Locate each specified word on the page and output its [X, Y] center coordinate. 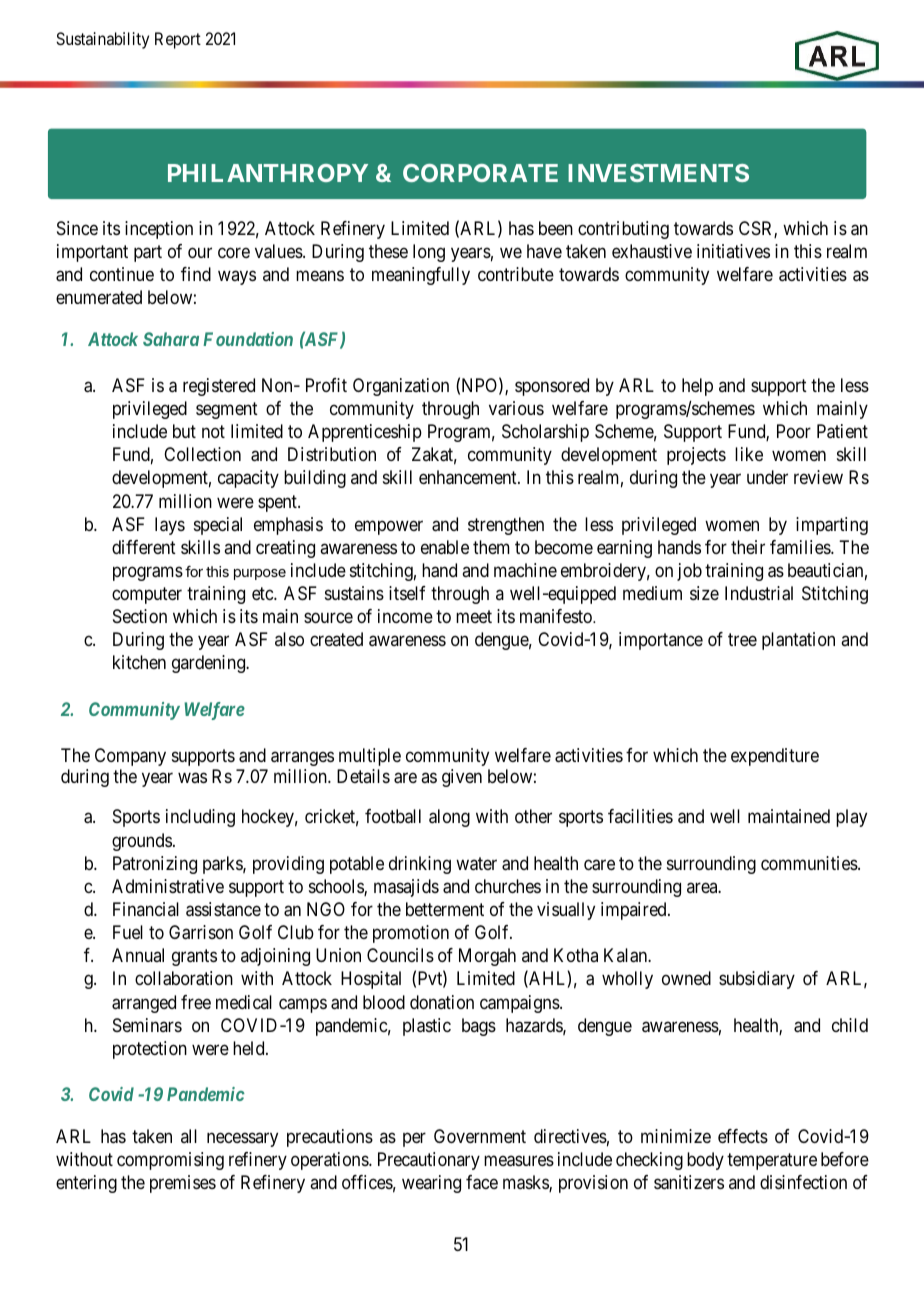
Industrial [759, 593]
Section [140, 616]
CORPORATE [480, 173]
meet [474, 617]
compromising [170, 1161]
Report [178, 40]
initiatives [733, 251]
